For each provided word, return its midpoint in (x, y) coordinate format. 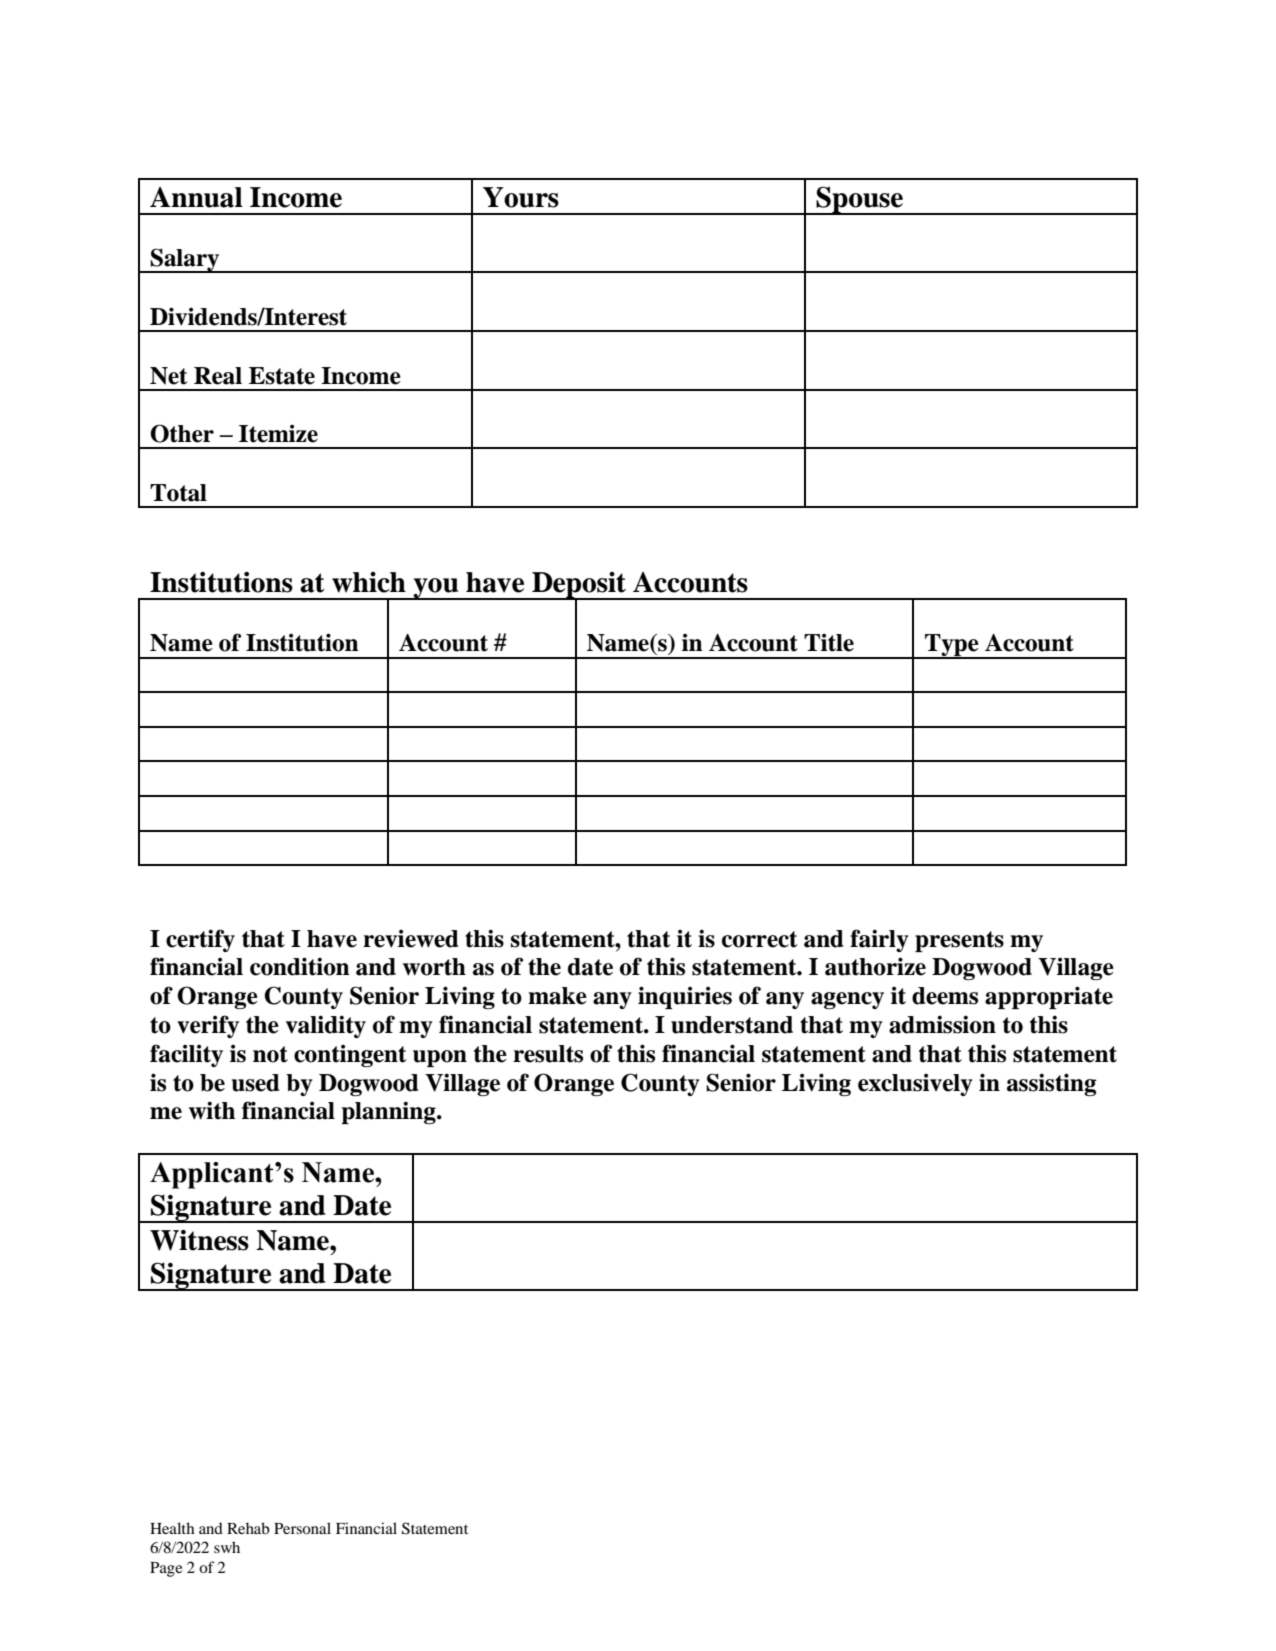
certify (200, 940)
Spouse (859, 200)
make (557, 996)
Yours (521, 197)
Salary (185, 260)
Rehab (248, 1528)
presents (959, 941)
